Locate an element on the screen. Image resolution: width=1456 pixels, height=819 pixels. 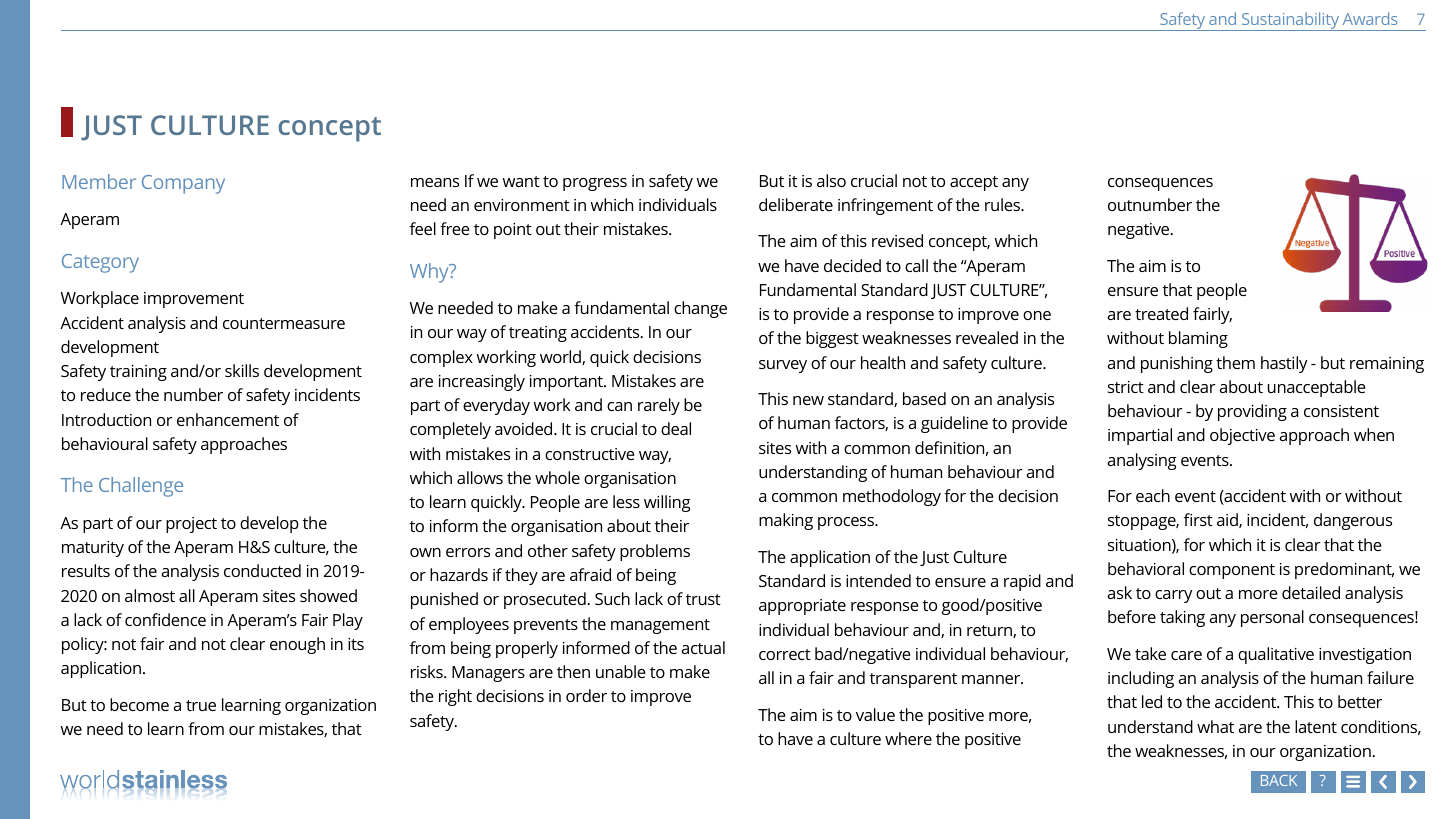
also is located at coordinates (831, 180).
